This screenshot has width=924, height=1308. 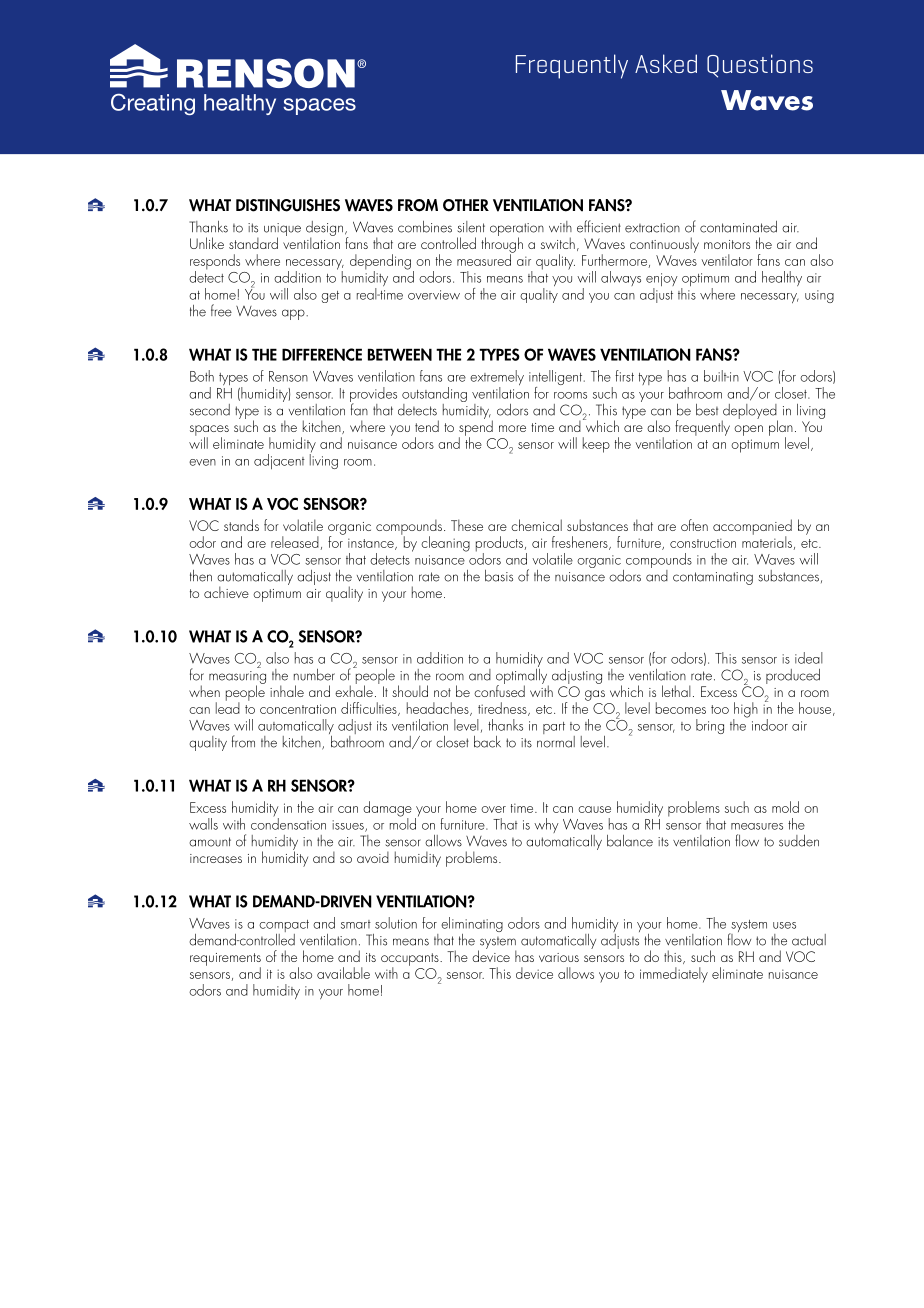 What do you see at coordinates (750, 412) in the screenshot?
I see `deployed` at bounding box center [750, 412].
